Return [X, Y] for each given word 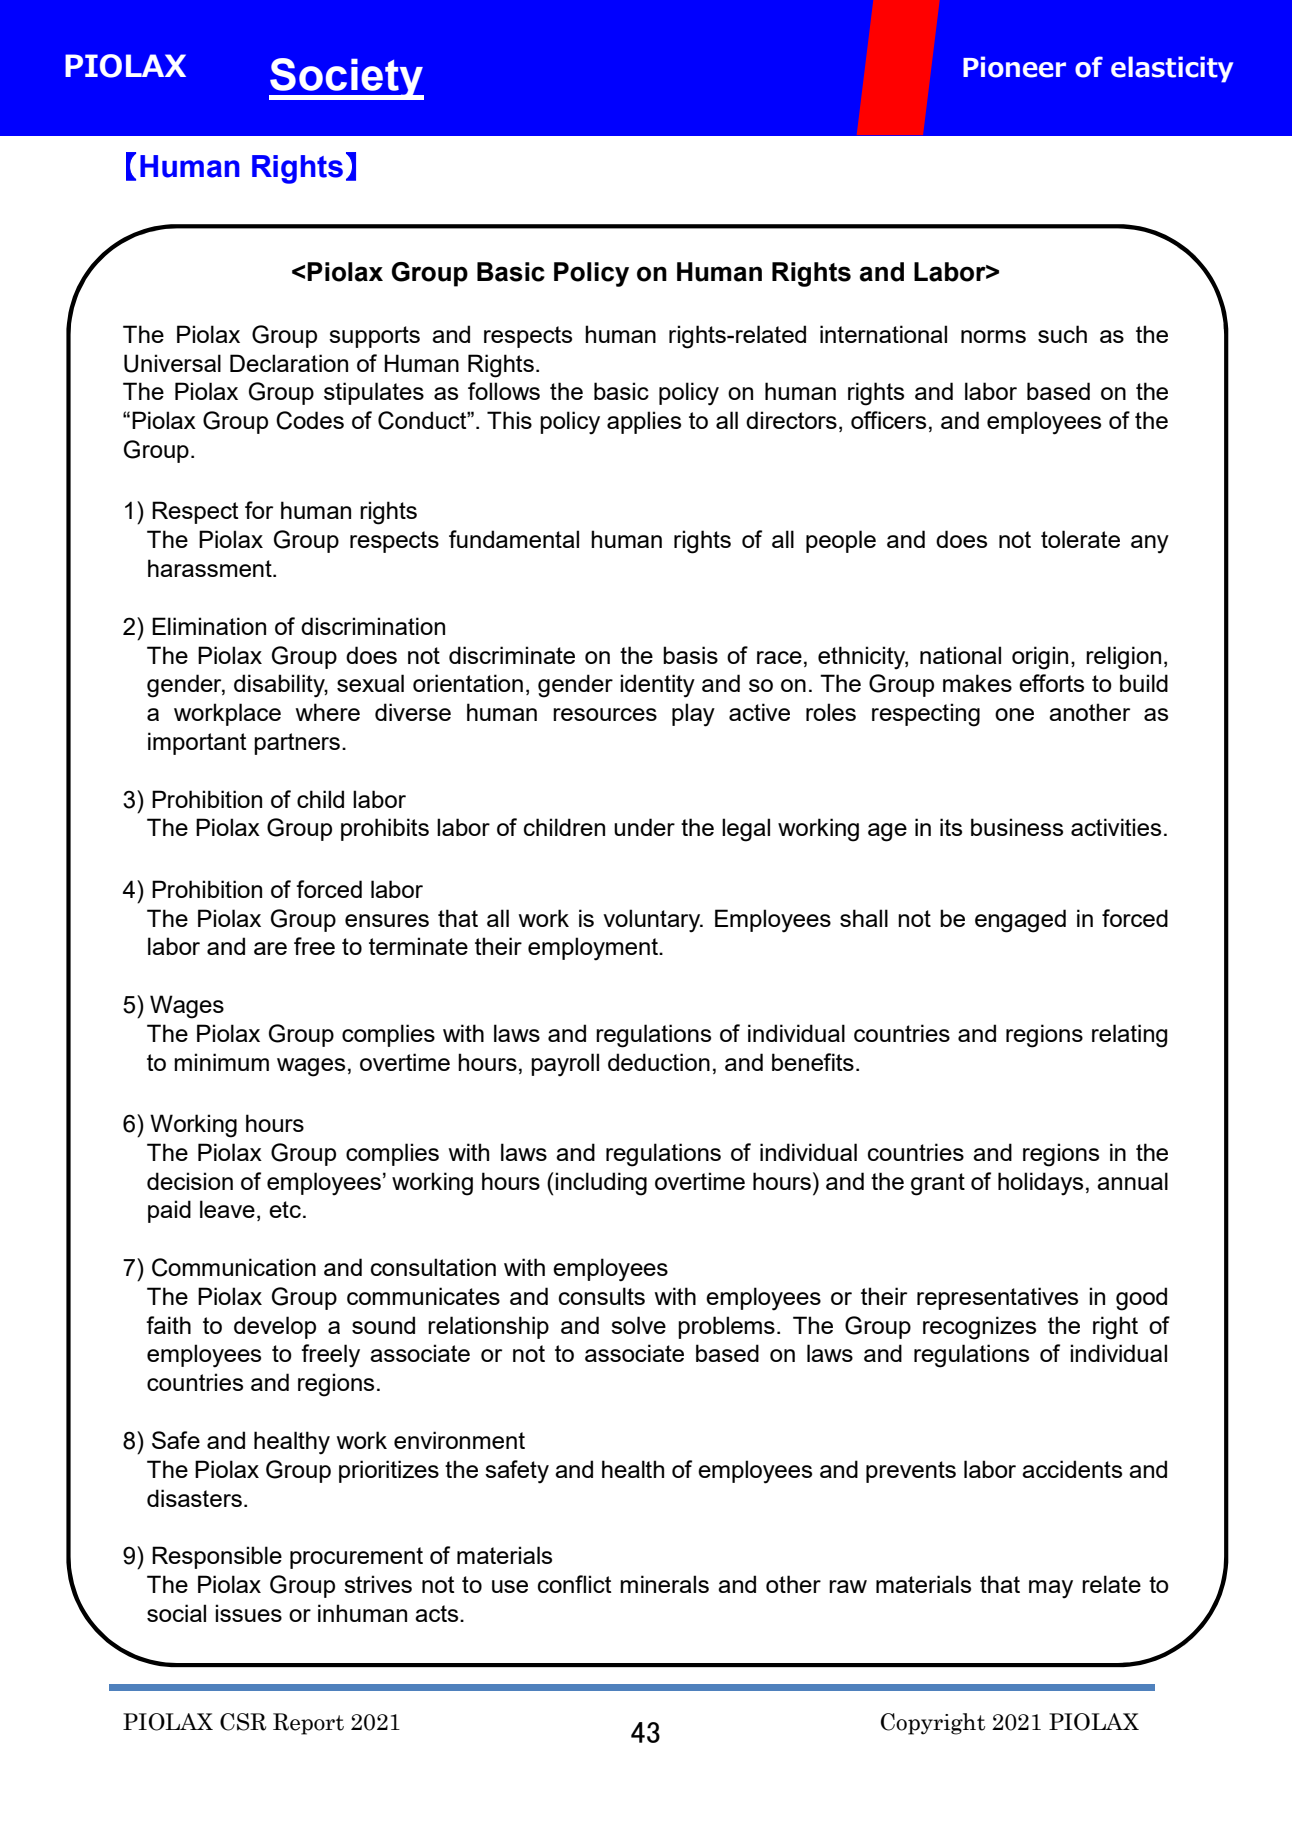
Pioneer [1014, 67]
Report [308, 1724]
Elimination [209, 626]
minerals [664, 1584]
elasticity [1172, 69]
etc [285, 1209]
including [601, 1184]
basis [690, 655]
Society [346, 79]
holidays [1040, 1184]
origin [1040, 658]
